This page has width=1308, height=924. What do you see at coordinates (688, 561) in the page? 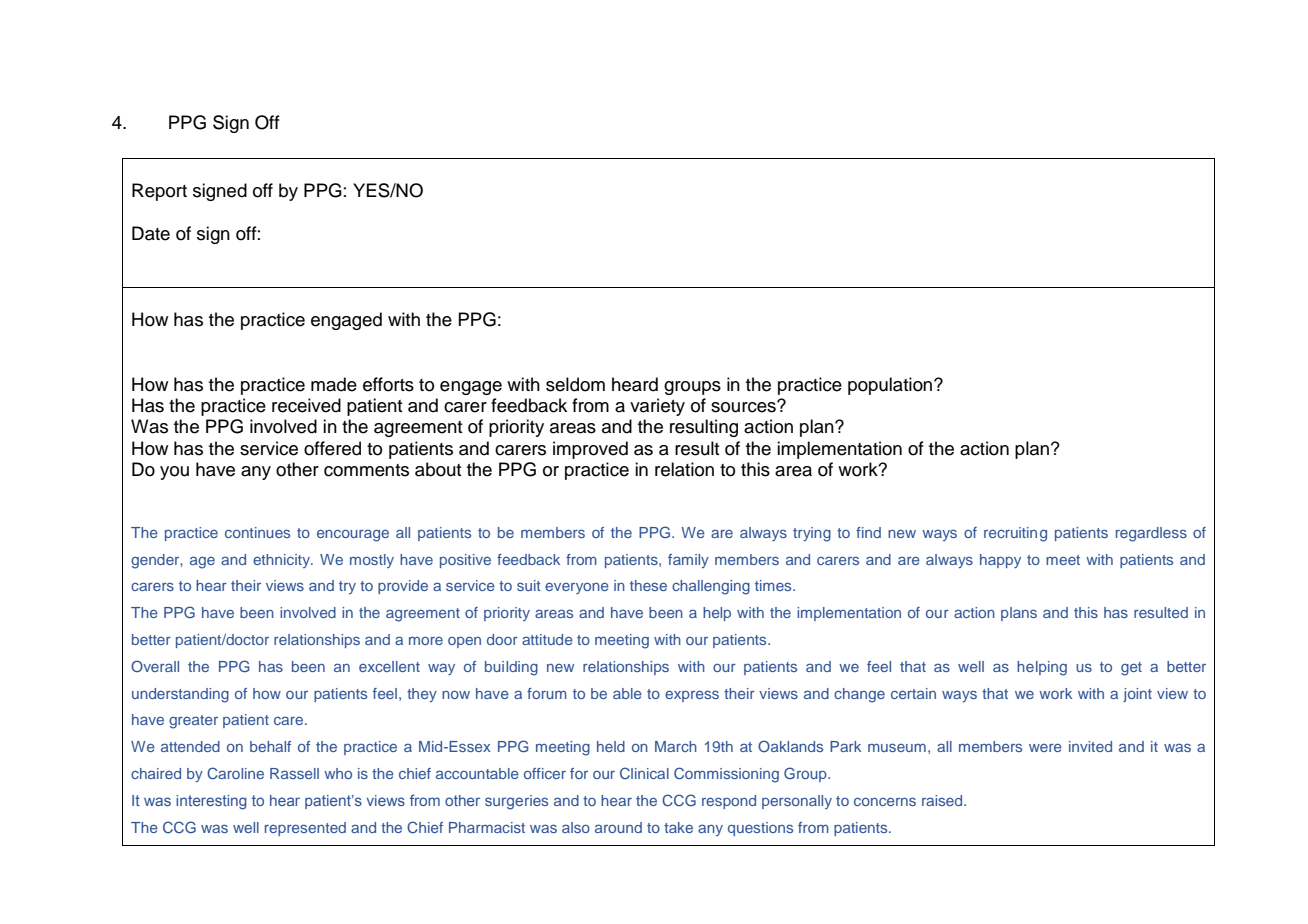
I see `family` at bounding box center [688, 561].
